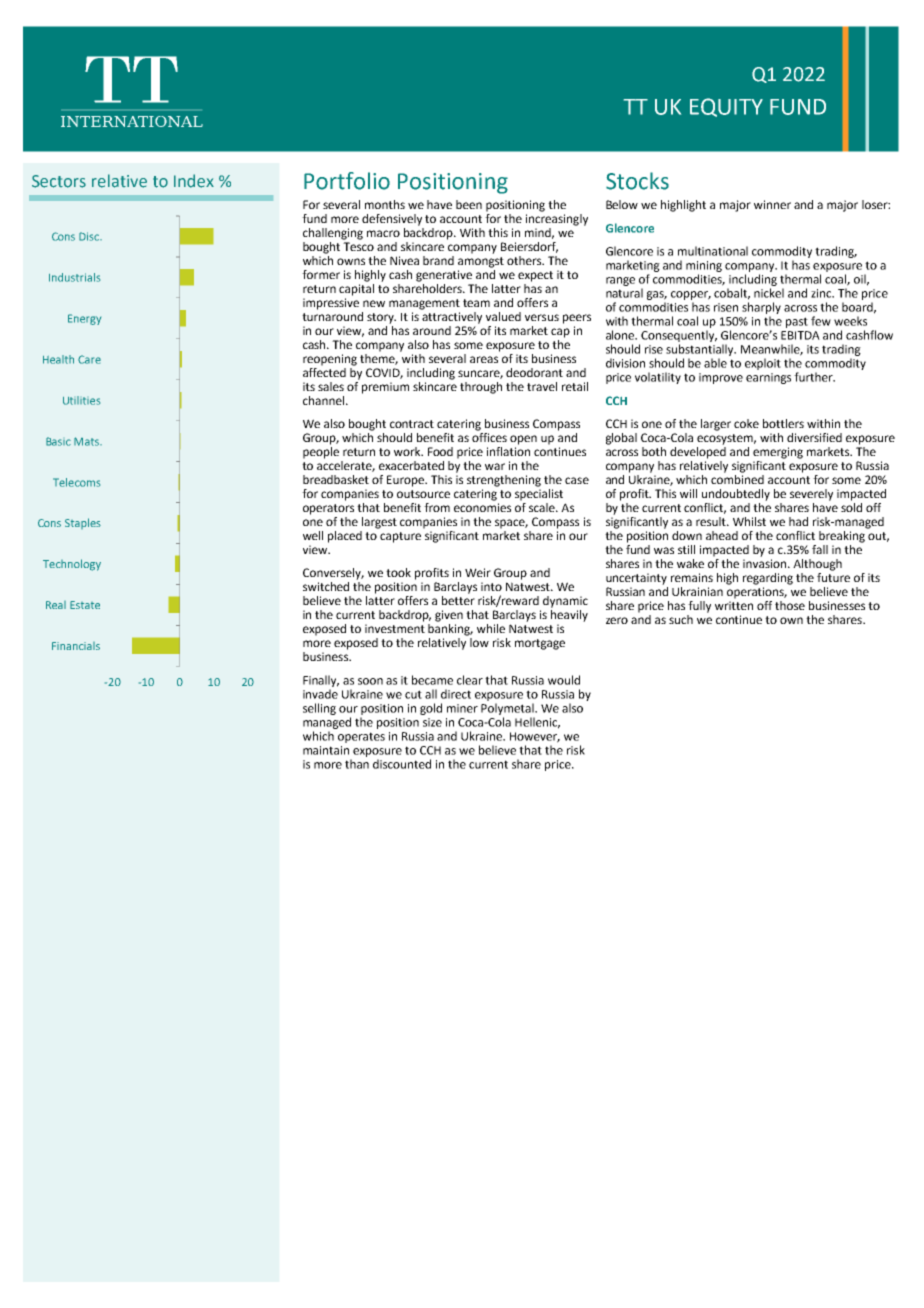  Describe the element at coordinates (726, 107) in the document. I see `EQUITY` at that location.
